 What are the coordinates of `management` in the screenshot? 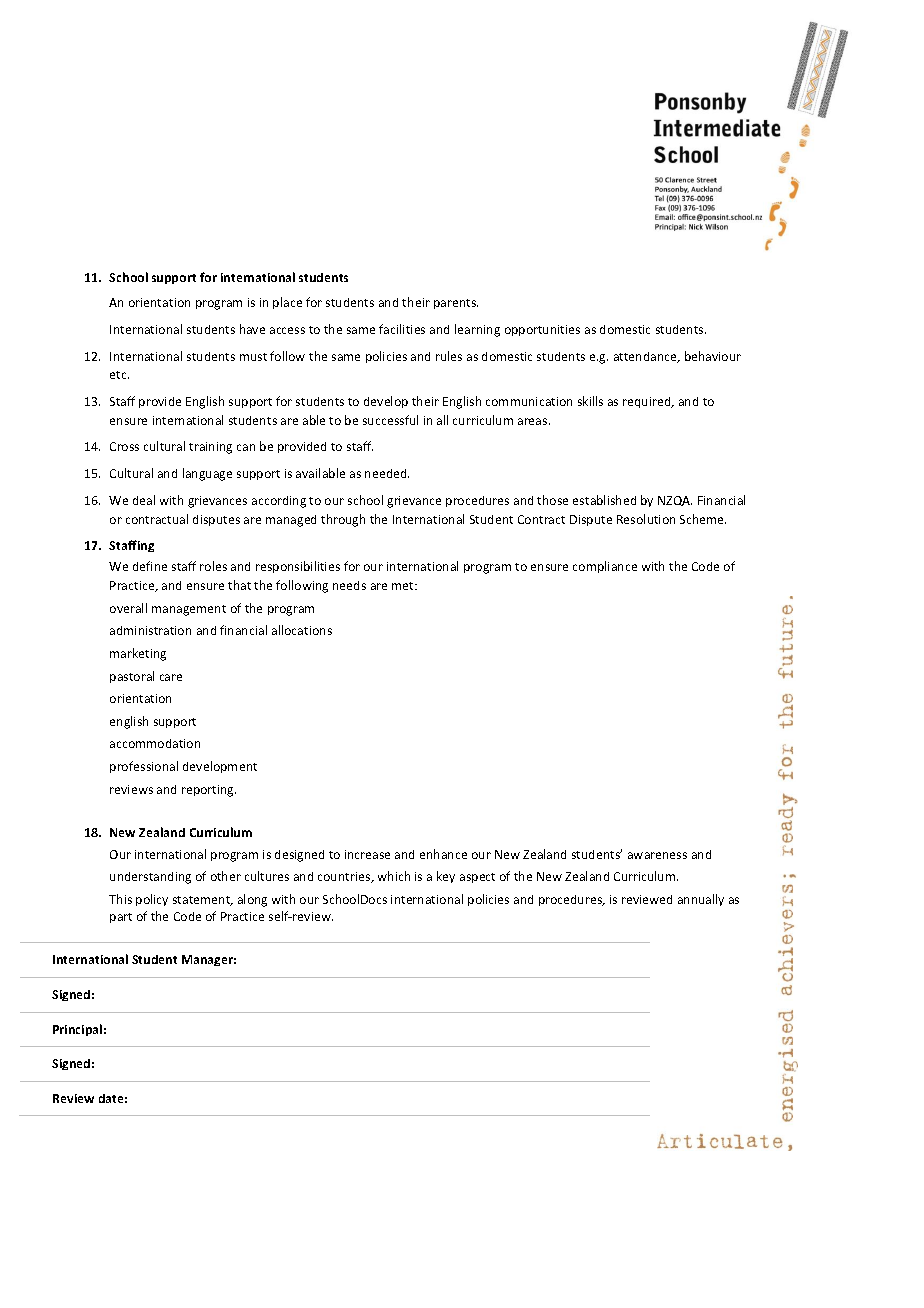 It's located at (189, 610).
